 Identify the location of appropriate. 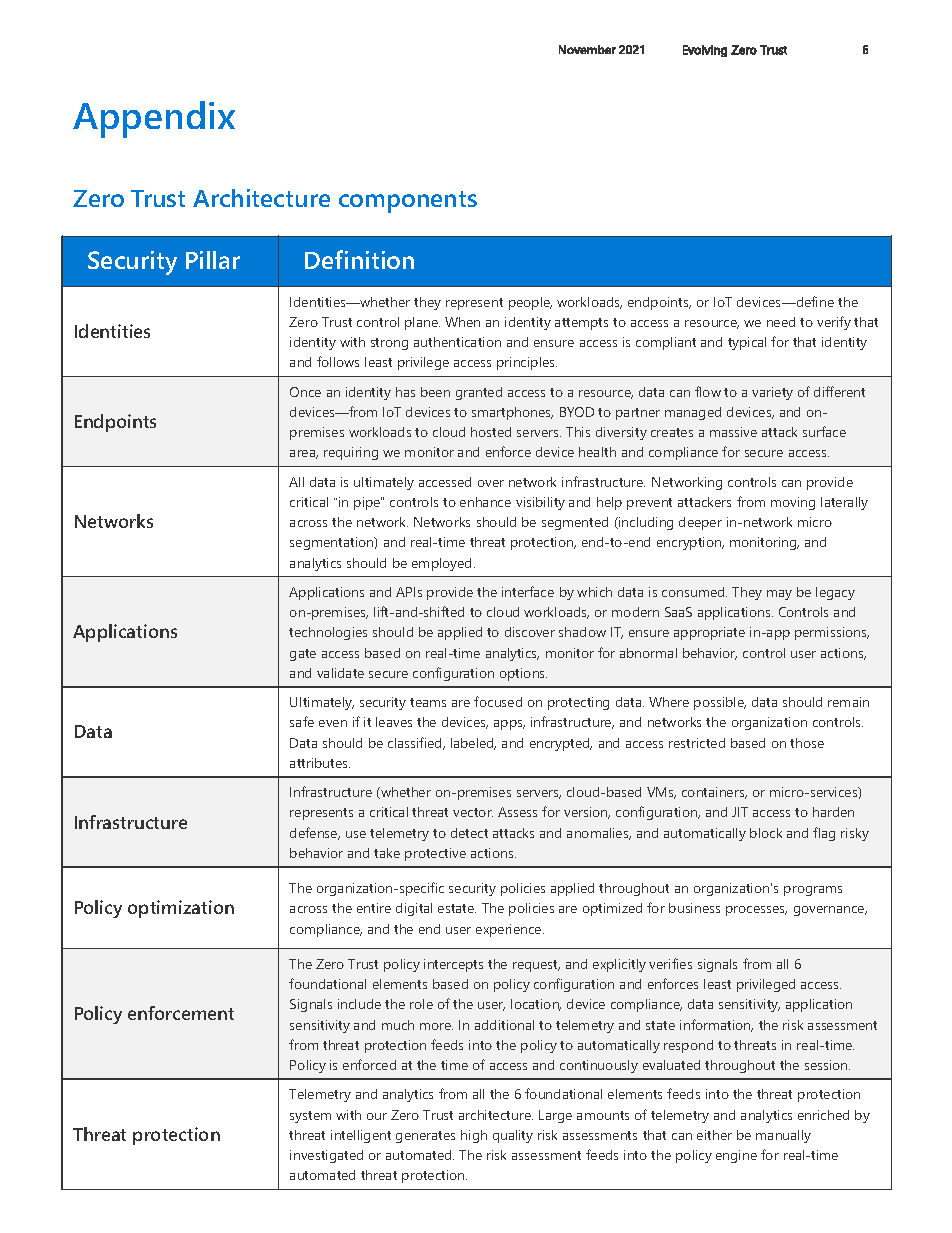
(709, 633).
